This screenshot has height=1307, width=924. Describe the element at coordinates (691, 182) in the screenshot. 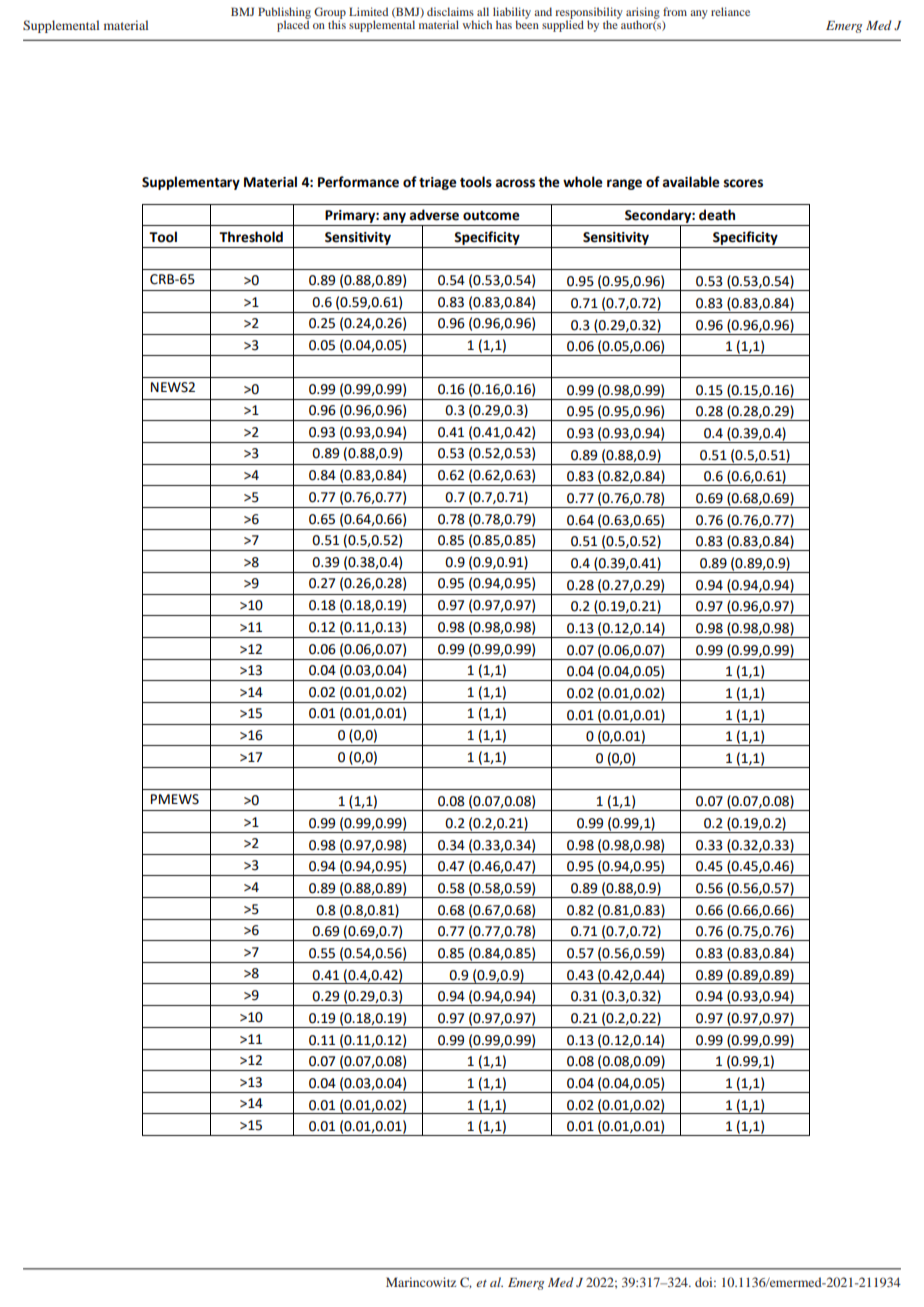

I see `available` at that location.
